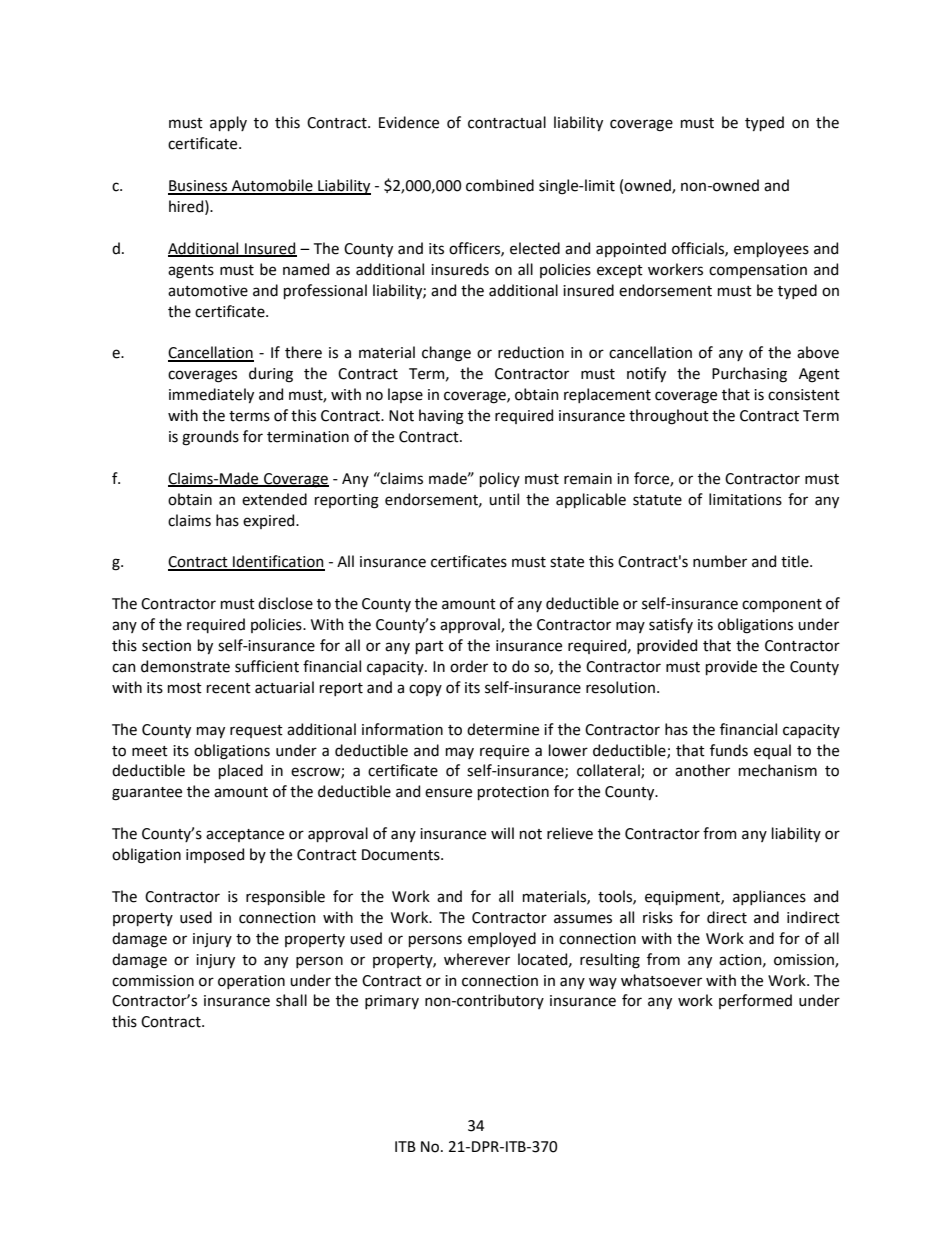 The width and height of the screenshot is (952, 1233). Describe the element at coordinates (229, 688) in the screenshot. I see `recent` at that location.
